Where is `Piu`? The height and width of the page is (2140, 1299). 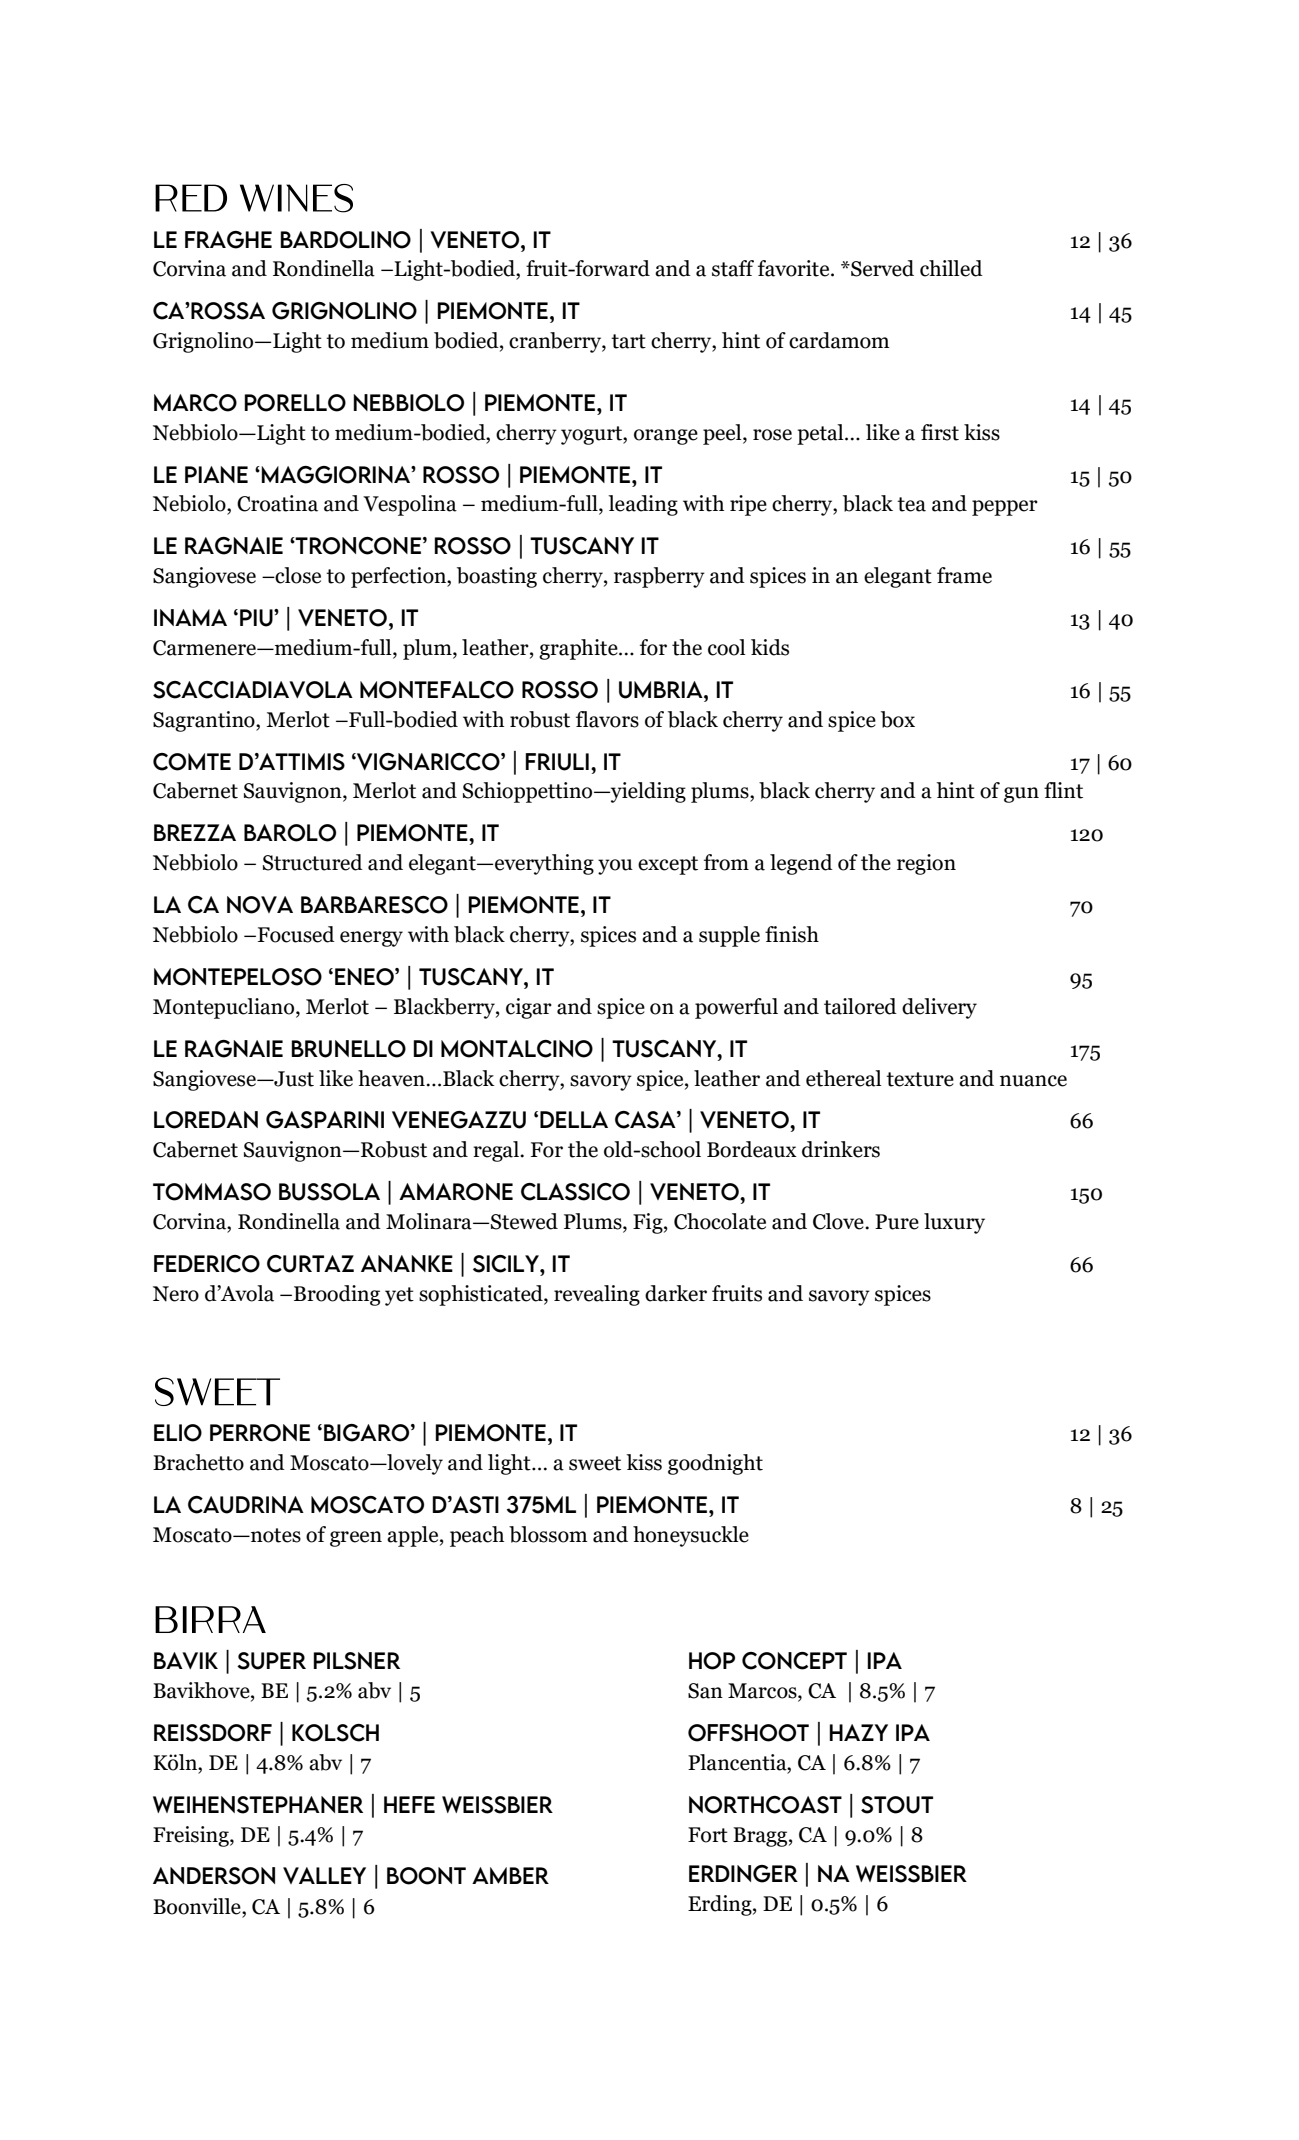
Piu is located at coordinates (257, 618).
